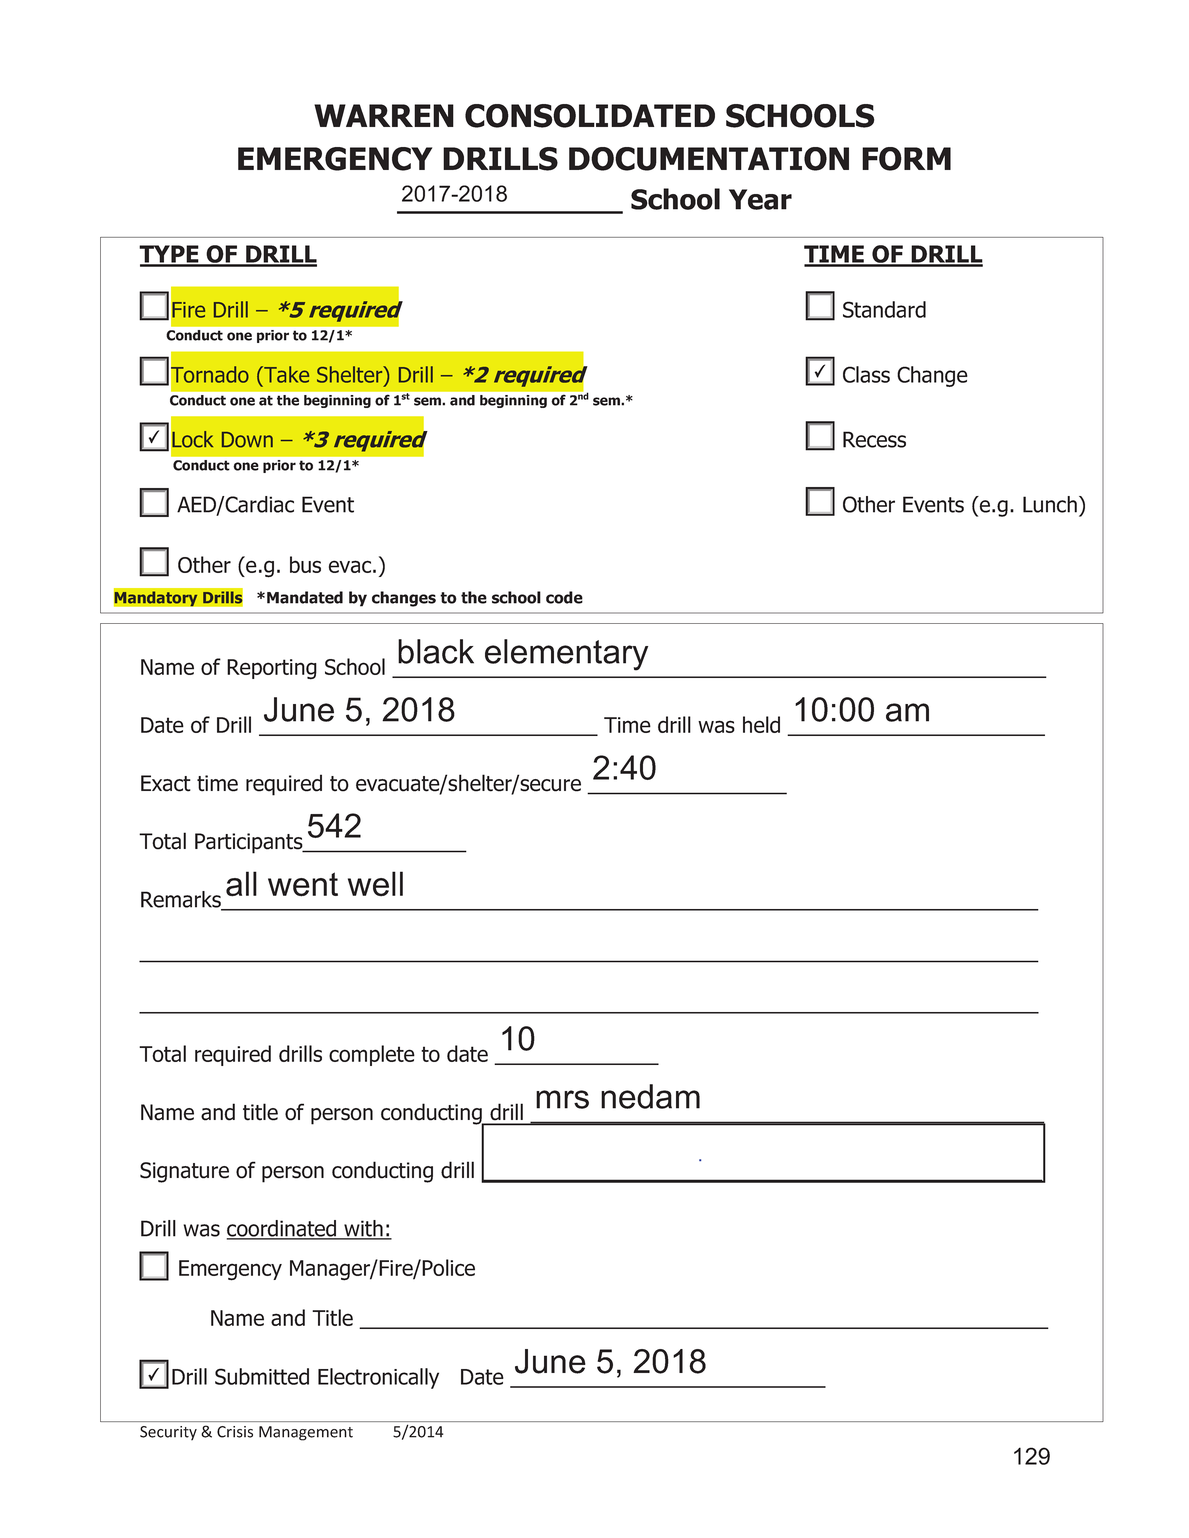  What do you see at coordinates (761, 724) in the document?
I see `held` at bounding box center [761, 724].
